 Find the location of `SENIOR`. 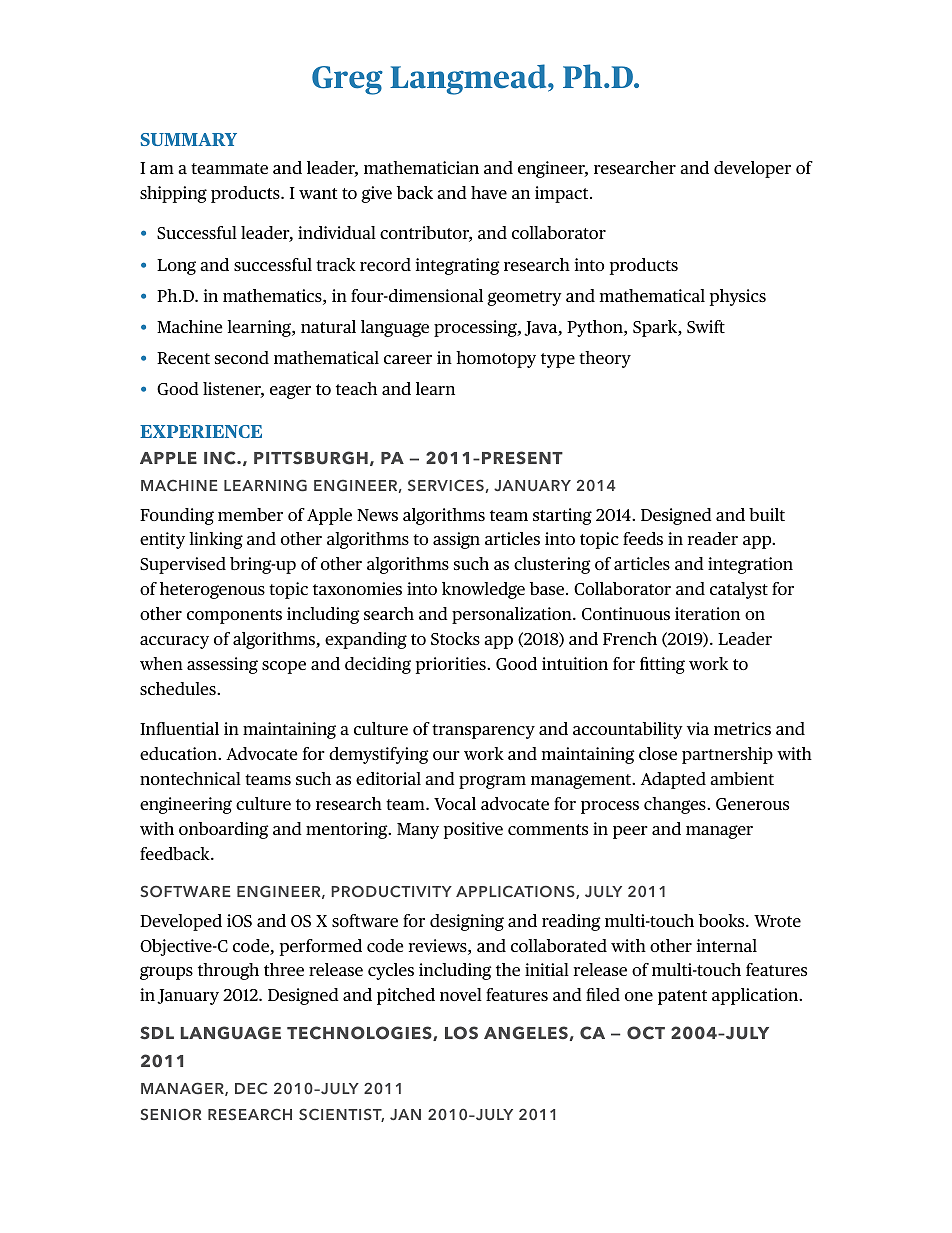

SENIOR is located at coordinates (170, 1114).
